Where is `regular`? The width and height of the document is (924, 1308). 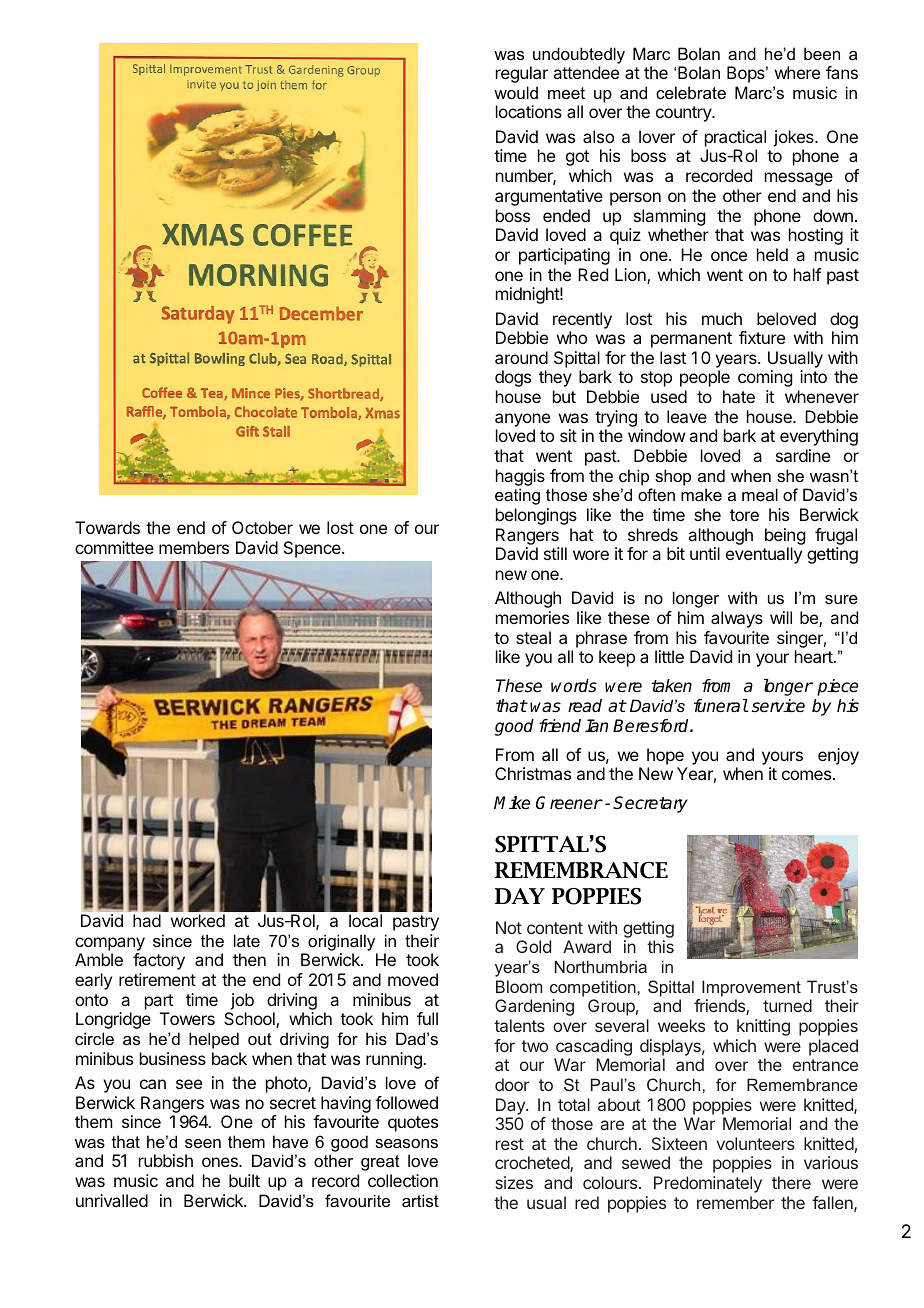 regular is located at coordinates (522, 74).
